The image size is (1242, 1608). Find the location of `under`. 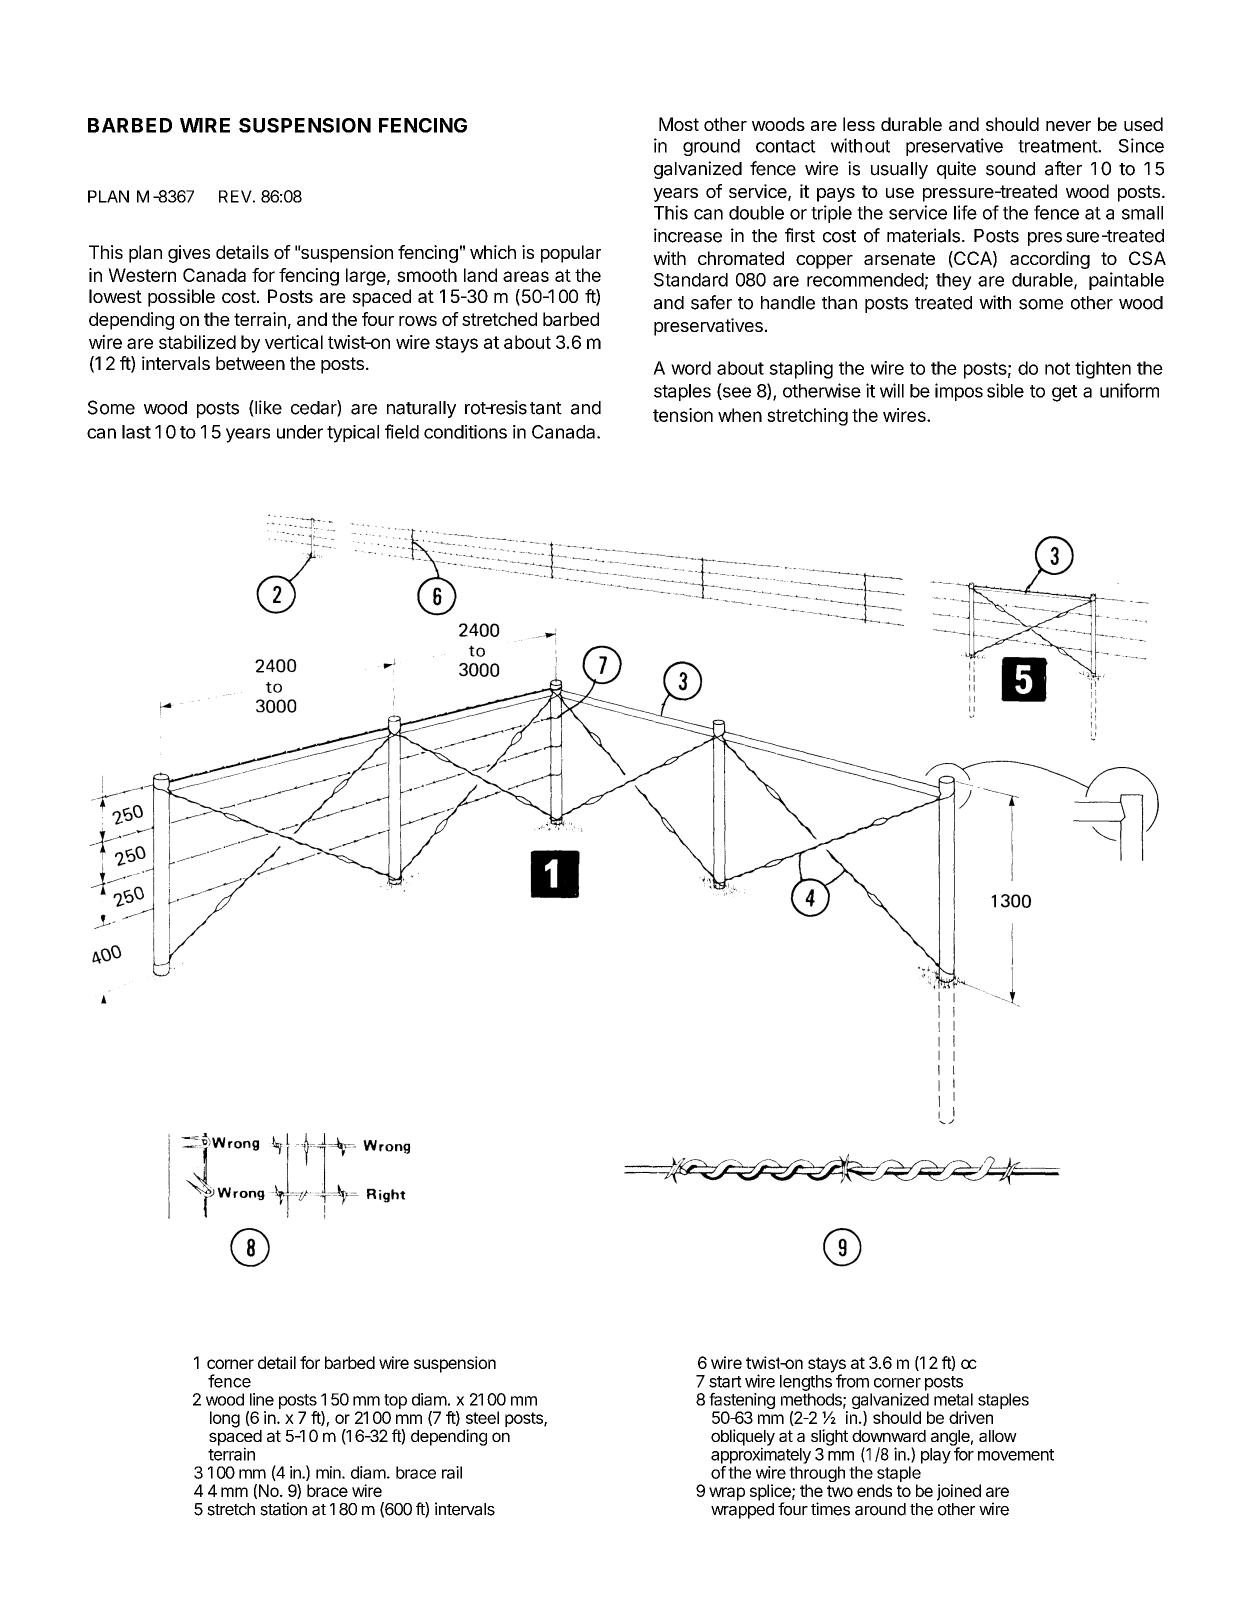

under is located at coordinates (300, 432).
